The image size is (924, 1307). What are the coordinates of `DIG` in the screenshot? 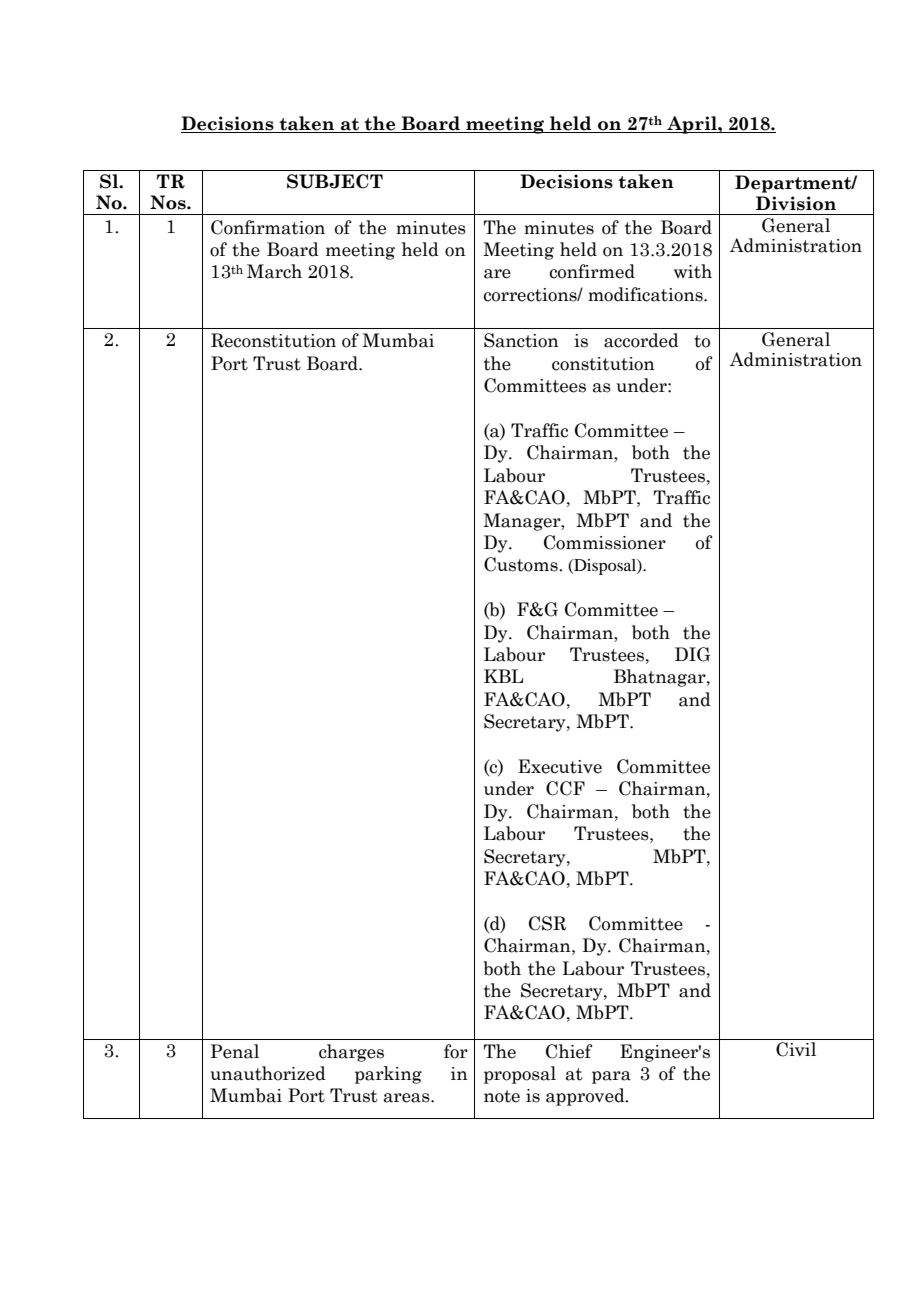 It's located at (692, 654).
